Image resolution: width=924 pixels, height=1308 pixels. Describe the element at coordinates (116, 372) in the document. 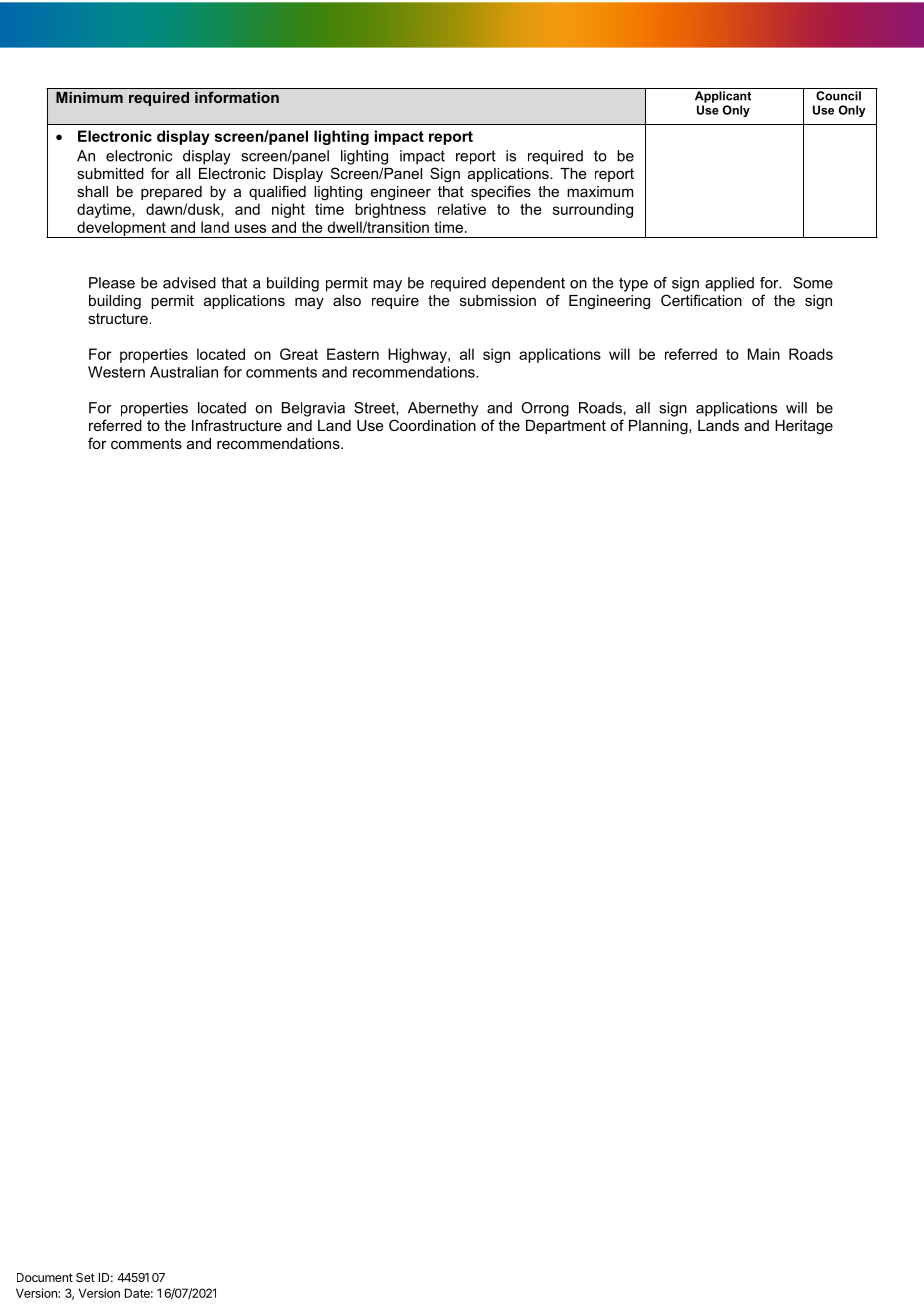

I see `Western` at that location.
